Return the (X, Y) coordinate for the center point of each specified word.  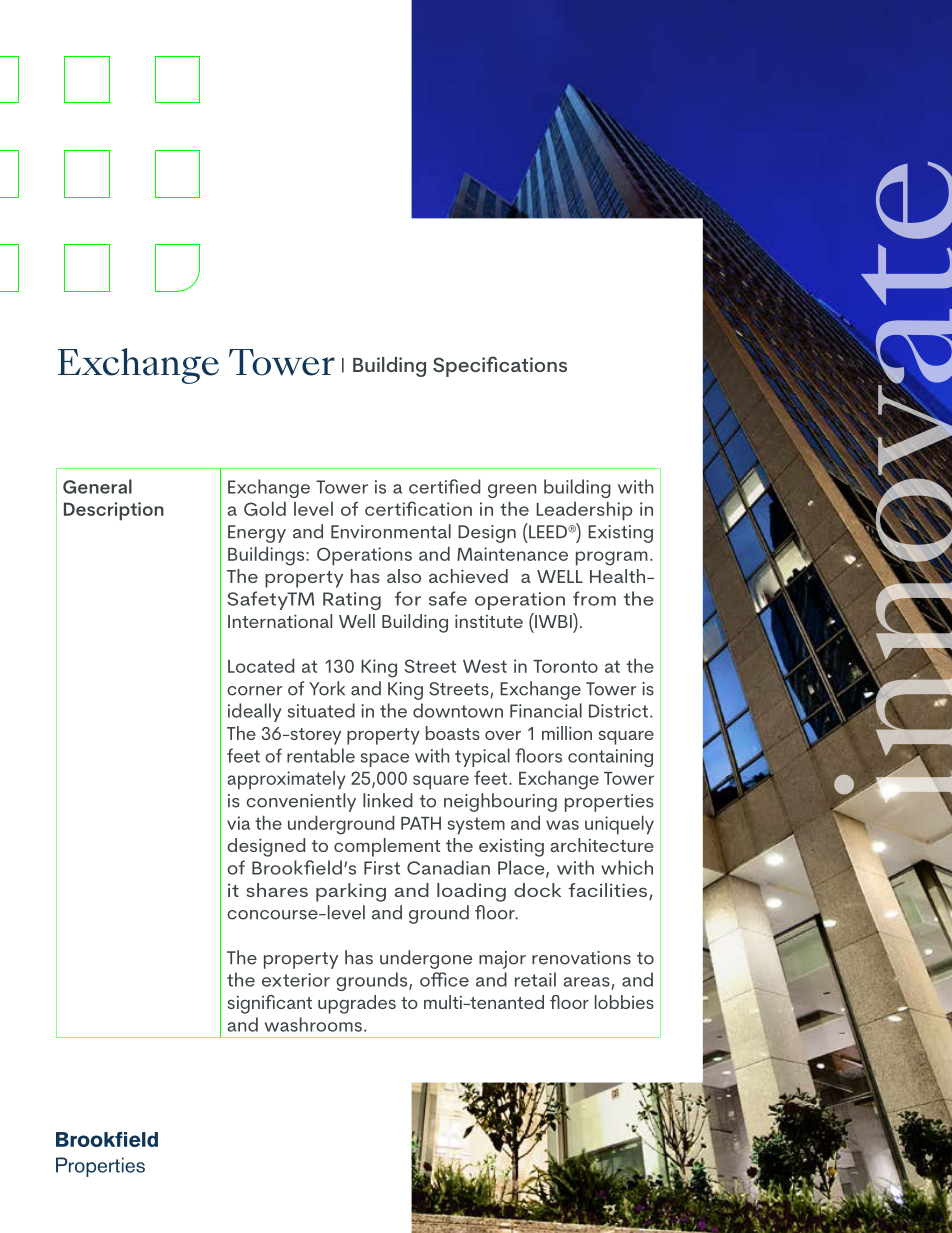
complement (387, 847)
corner (255, 691)
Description (114, 511)
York (327, 688)
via (238, 823)
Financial (546, 710)
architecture (602, 845)
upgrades (357, 1004)
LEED (548, 530)
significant (270, 1004)
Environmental (391, 531)
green (512, 491)
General (97, 486)
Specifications (500, 366)
